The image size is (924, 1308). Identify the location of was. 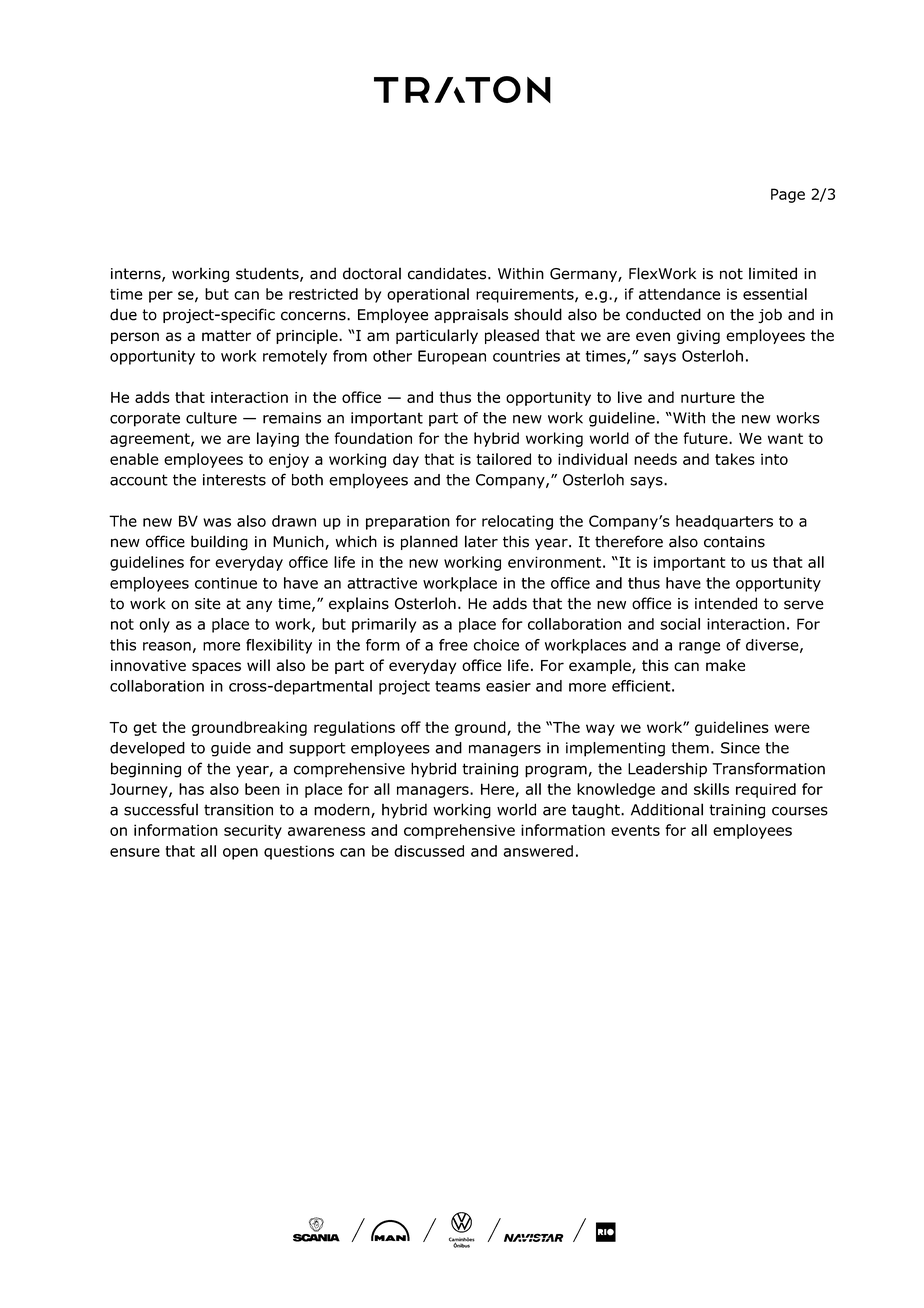
(217, 522).
